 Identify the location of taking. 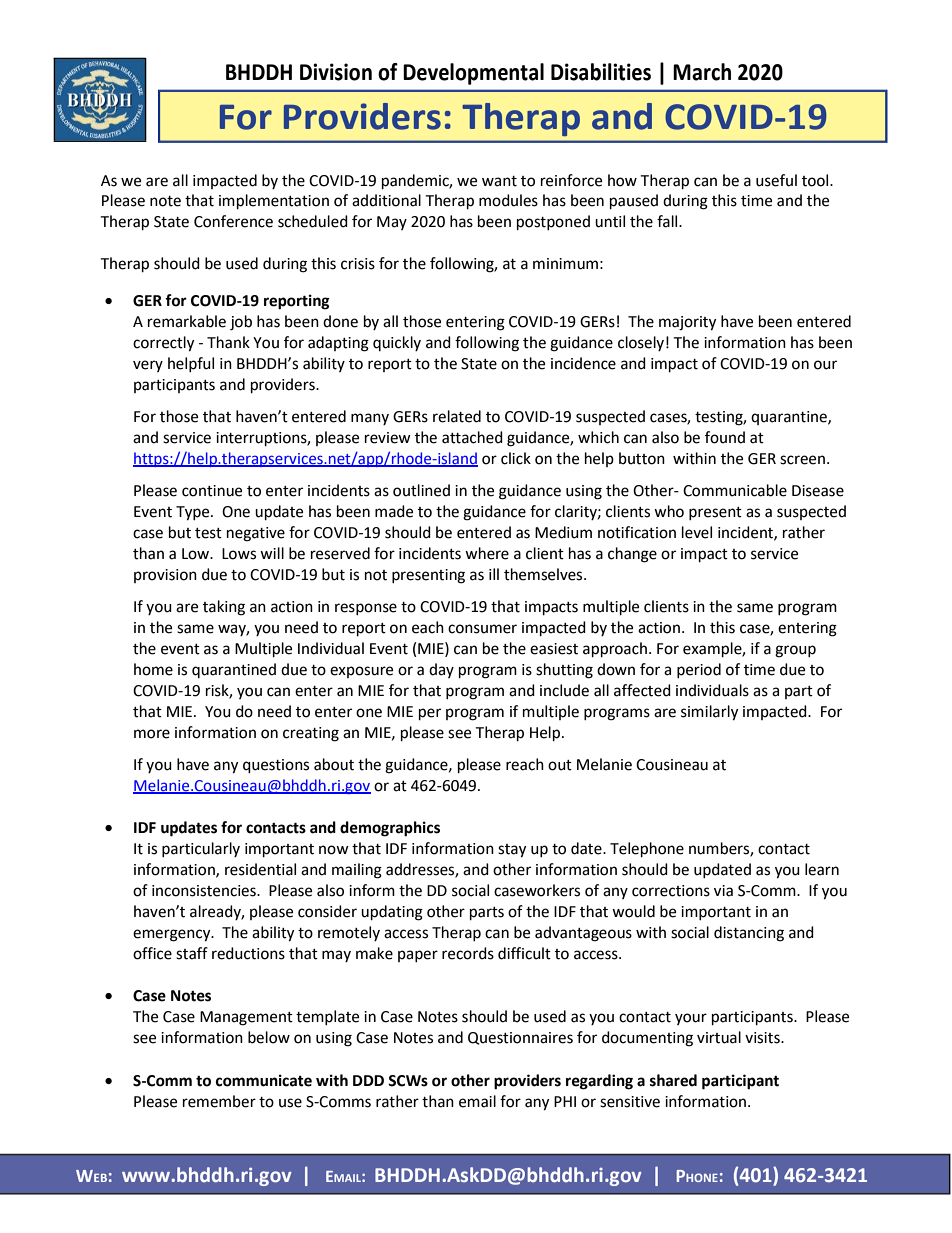
(224, 608).
